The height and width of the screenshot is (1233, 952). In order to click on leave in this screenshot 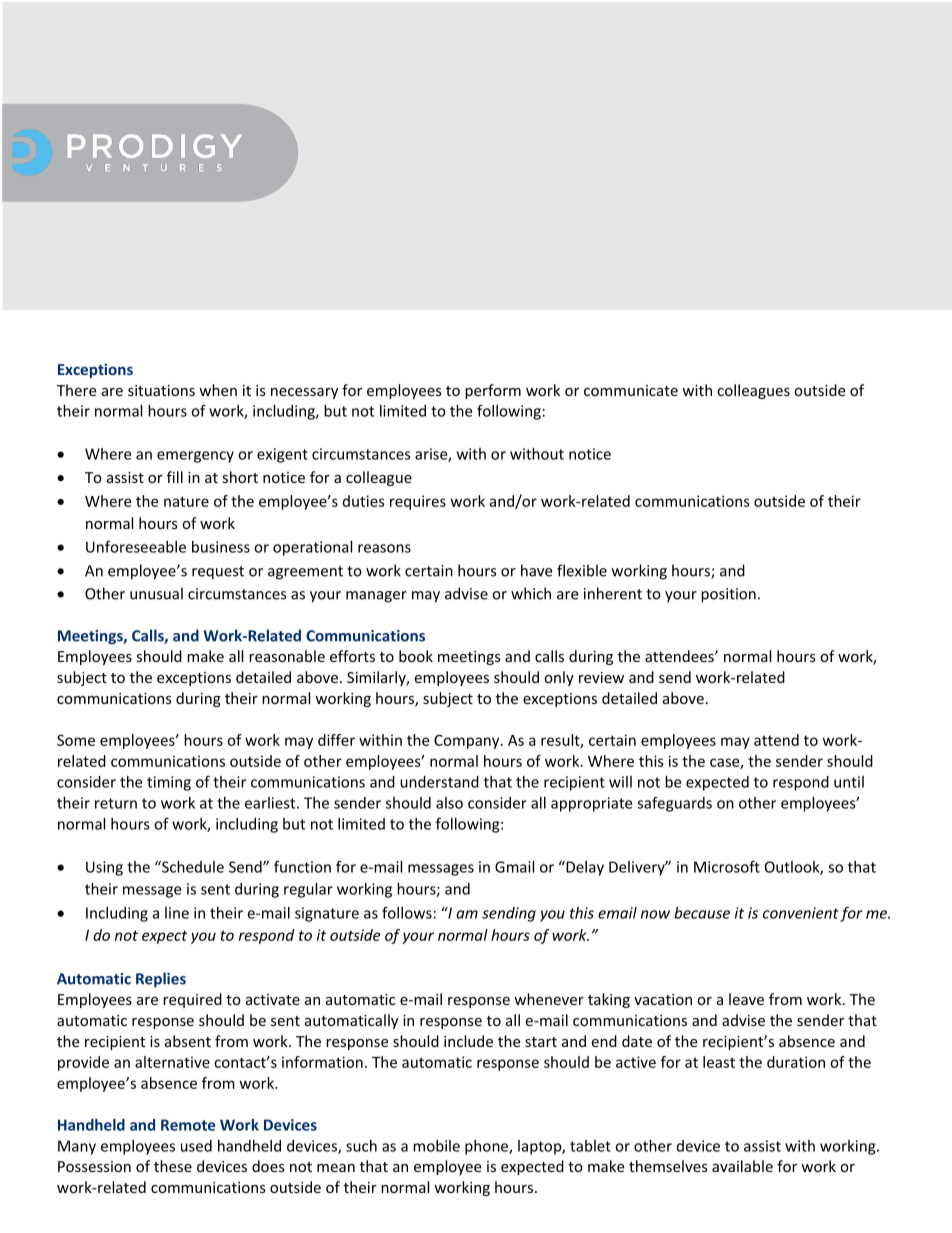, I will do `click(746, 999)`.
